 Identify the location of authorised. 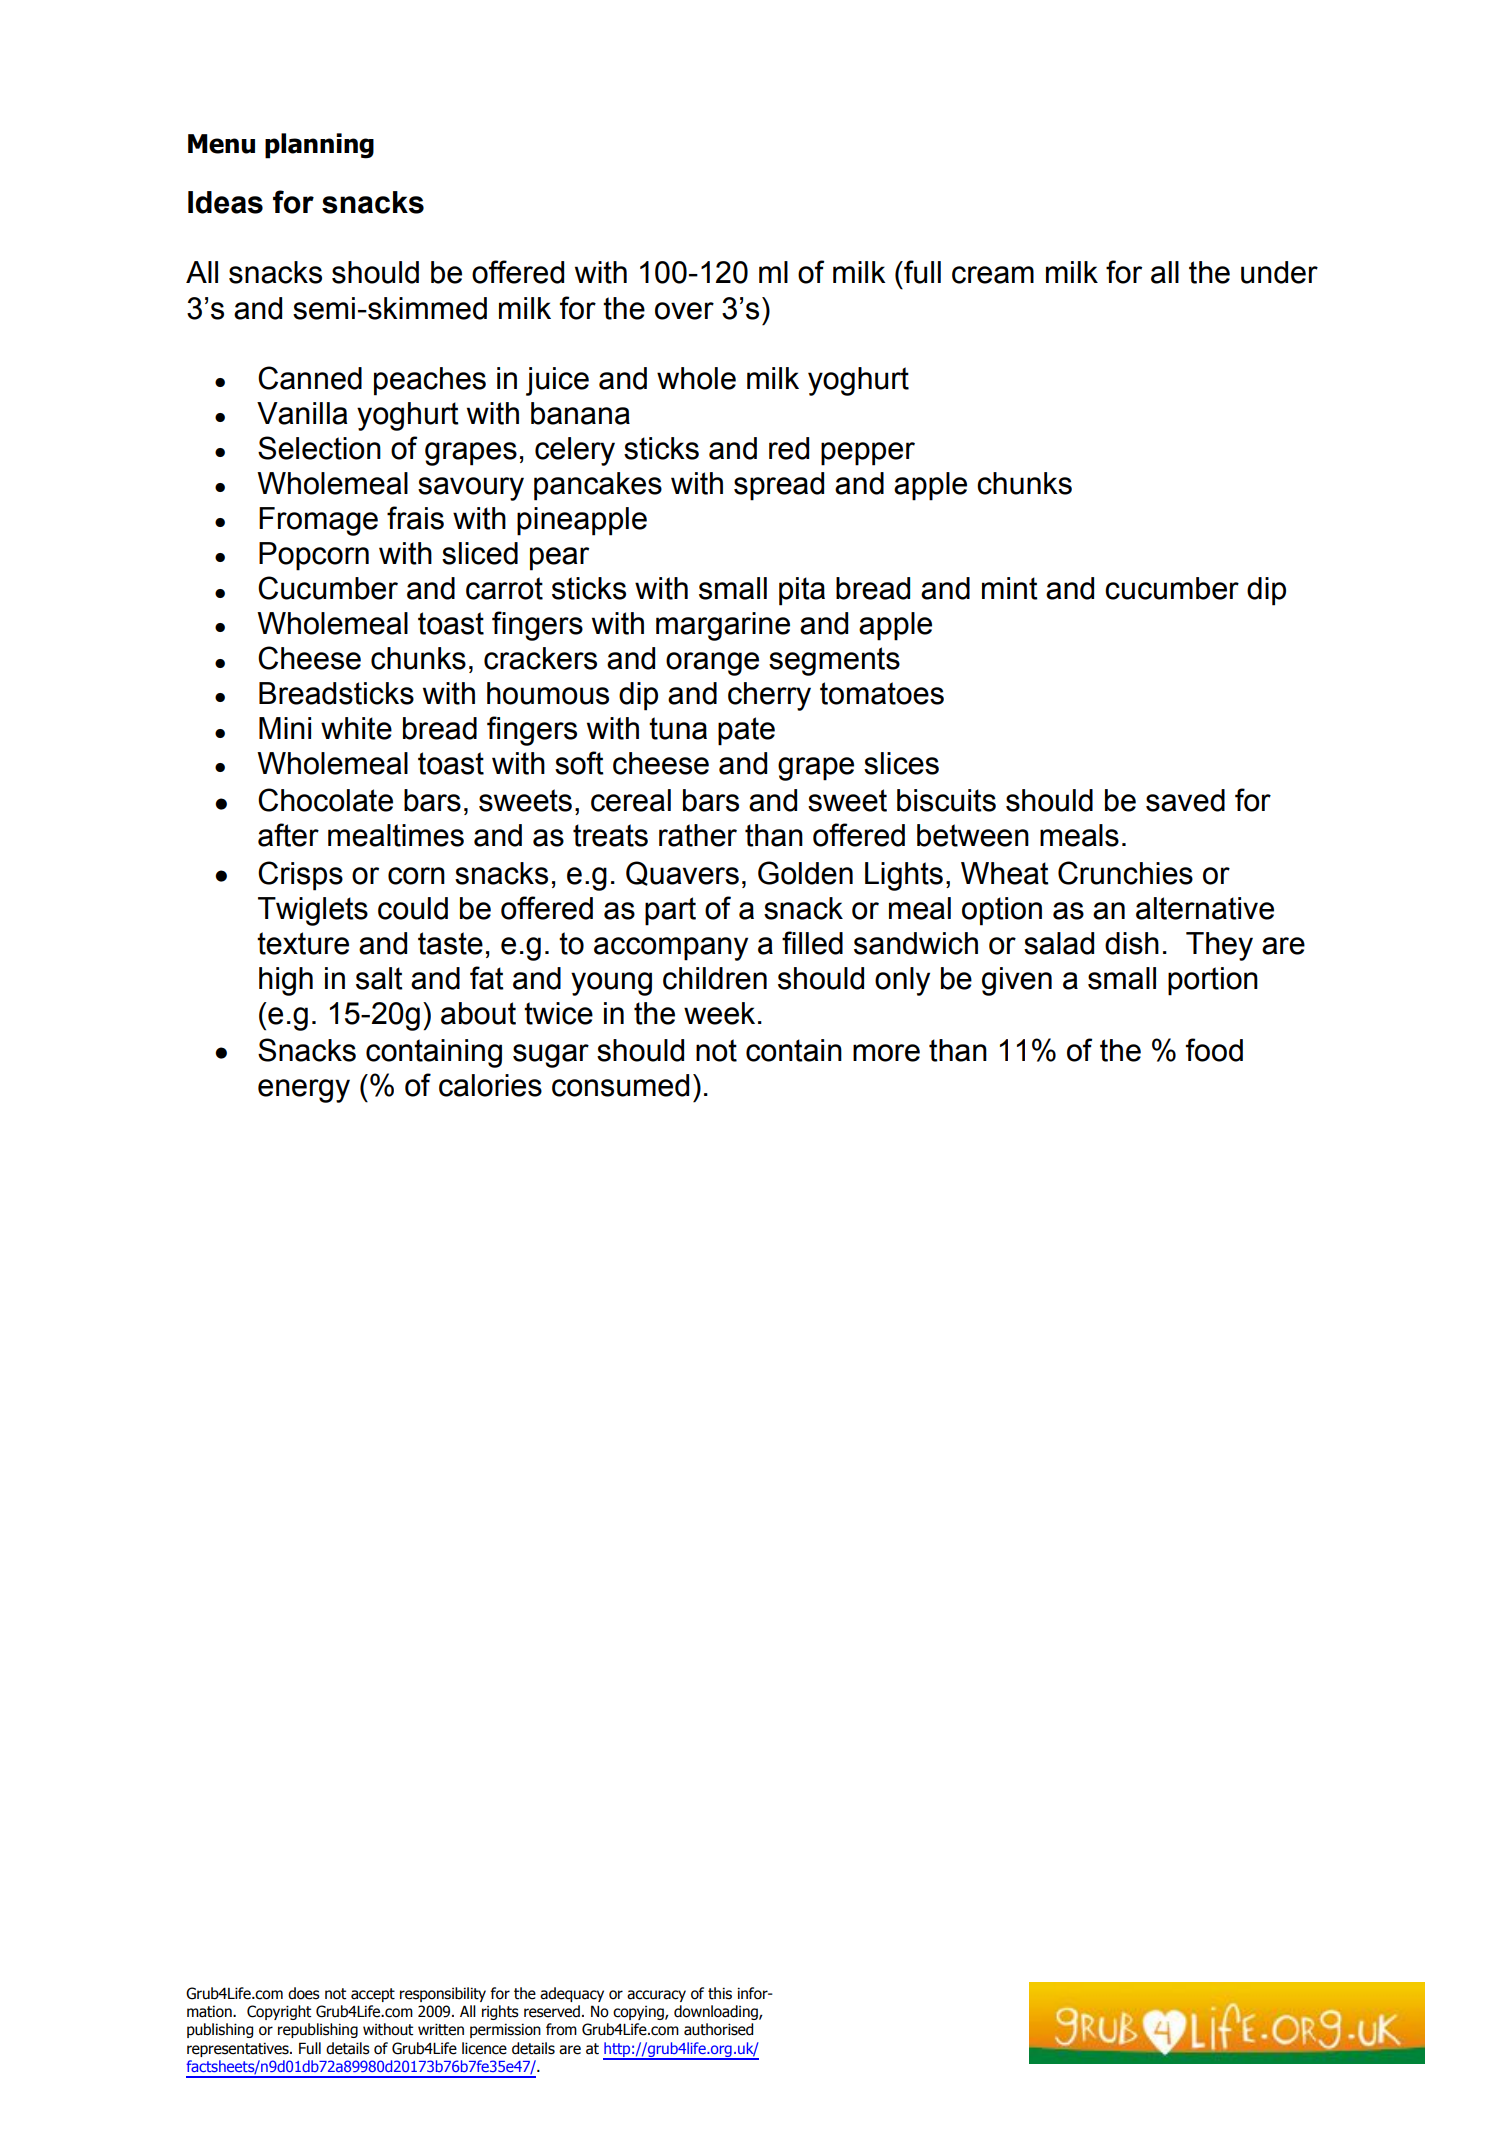
(718, 2029).
